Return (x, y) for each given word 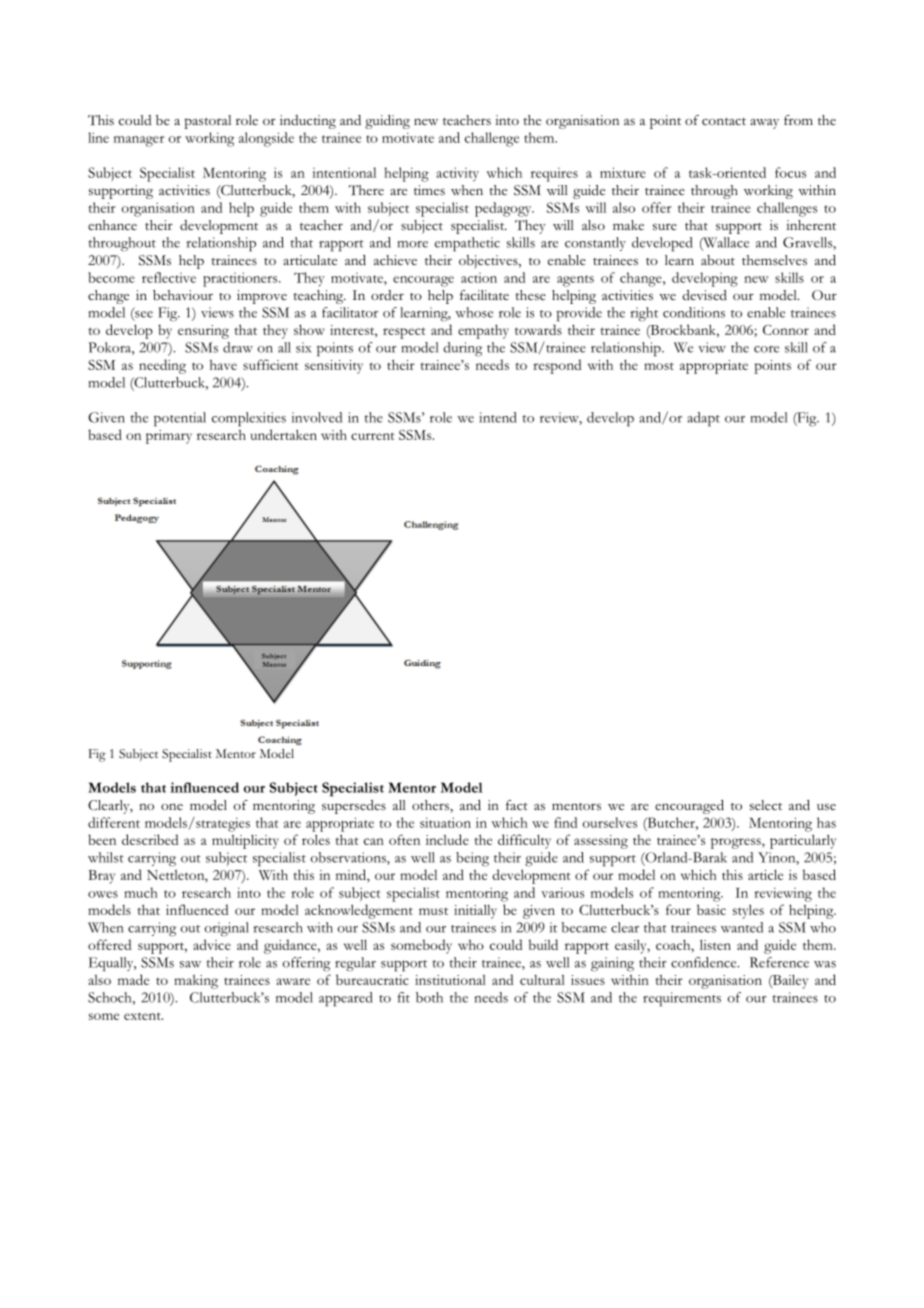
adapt (703, 419)
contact (724, 122)
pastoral (208, 122)
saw (190, 964)
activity (457, 174)
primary (169, 437)
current (373, 436)
